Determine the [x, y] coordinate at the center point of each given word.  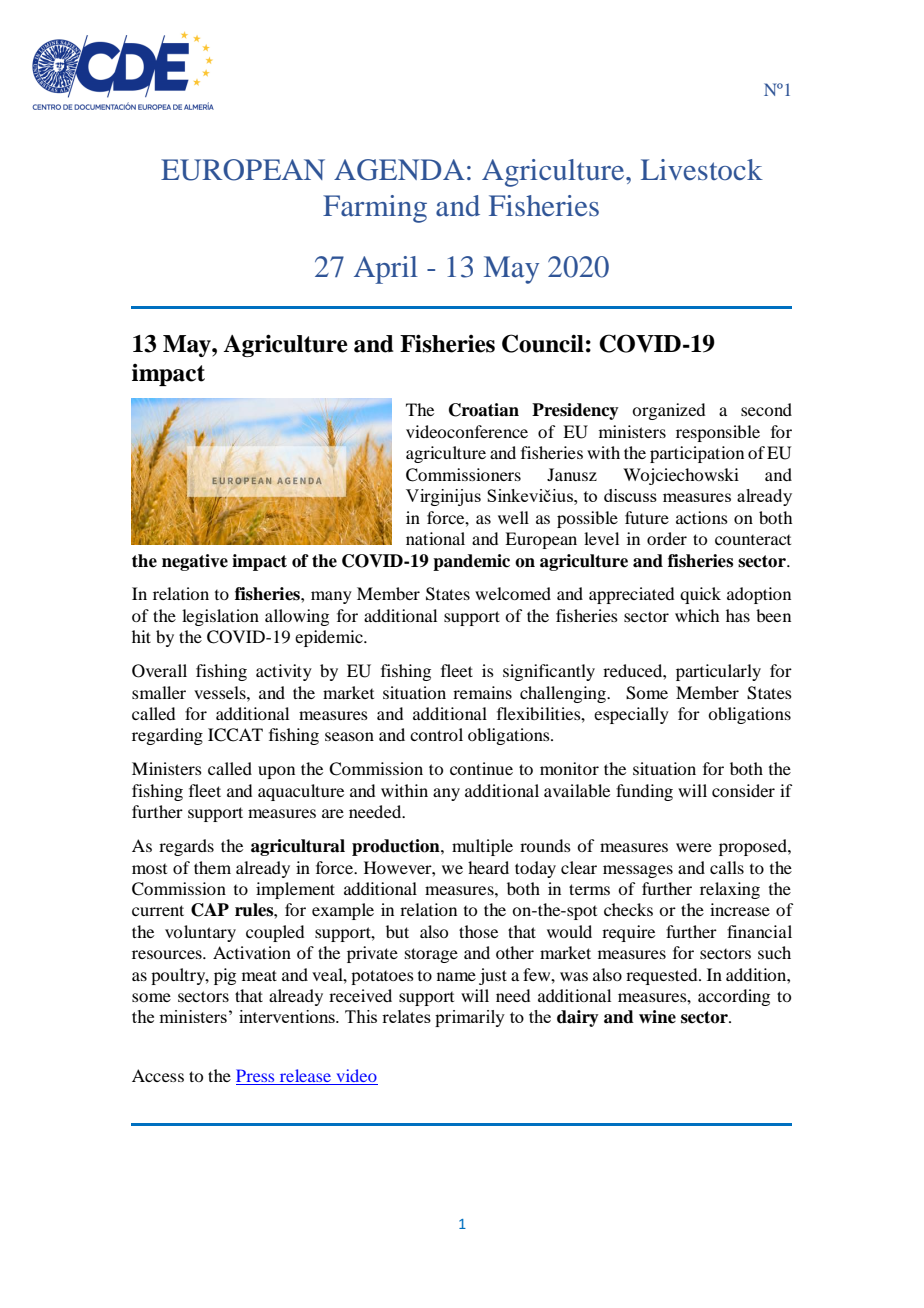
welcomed [513, 593]
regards [186, 847]
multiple [482, 847]
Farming [375, 209]
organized [668, 411]
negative [195, 562]
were [694, 847]
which [697, 615]
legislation [220, 617]
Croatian [484, 410]
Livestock [702, 170]
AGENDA [399, 170]
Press [256, 1077]
